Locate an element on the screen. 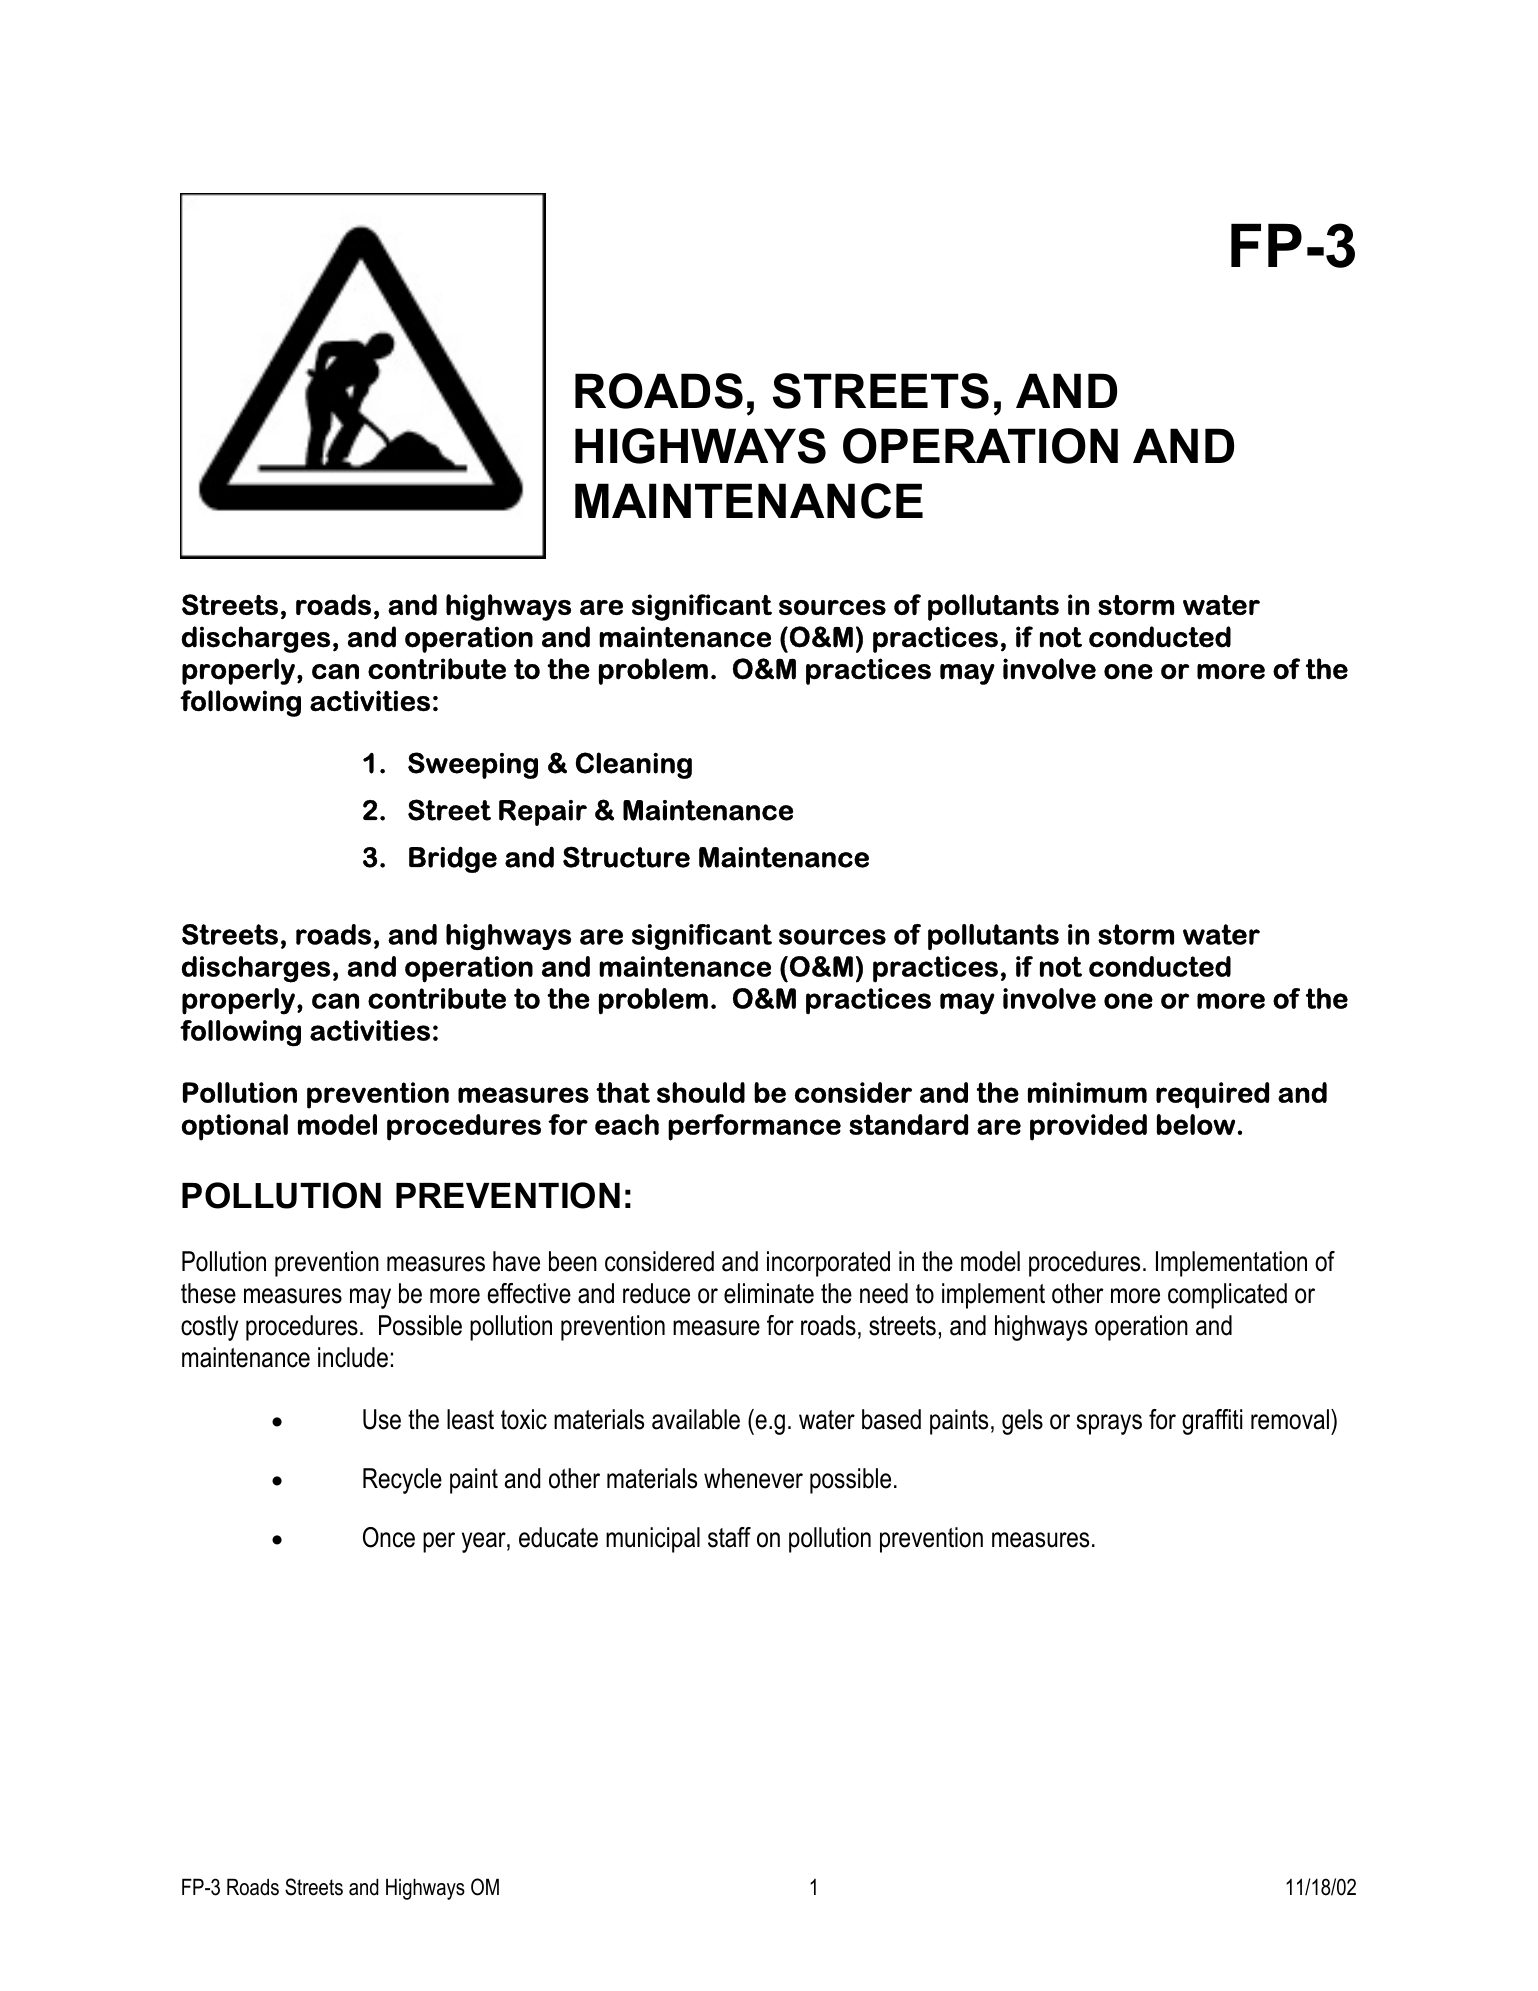 This screenshot has width=1538, height=1991. required is located at coordinates (1212, 1095).
